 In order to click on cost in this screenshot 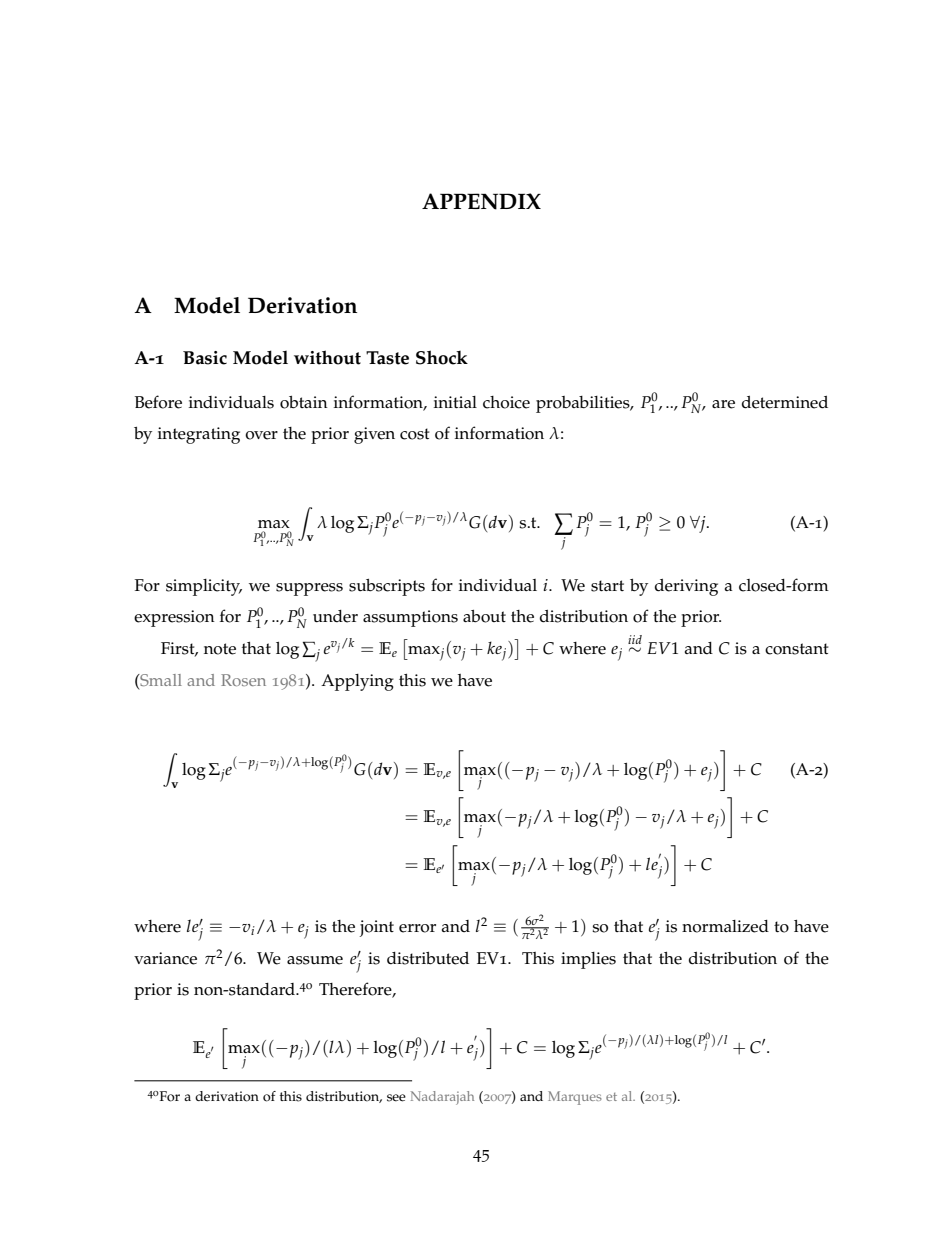, I will do `click(415, 434)`.
